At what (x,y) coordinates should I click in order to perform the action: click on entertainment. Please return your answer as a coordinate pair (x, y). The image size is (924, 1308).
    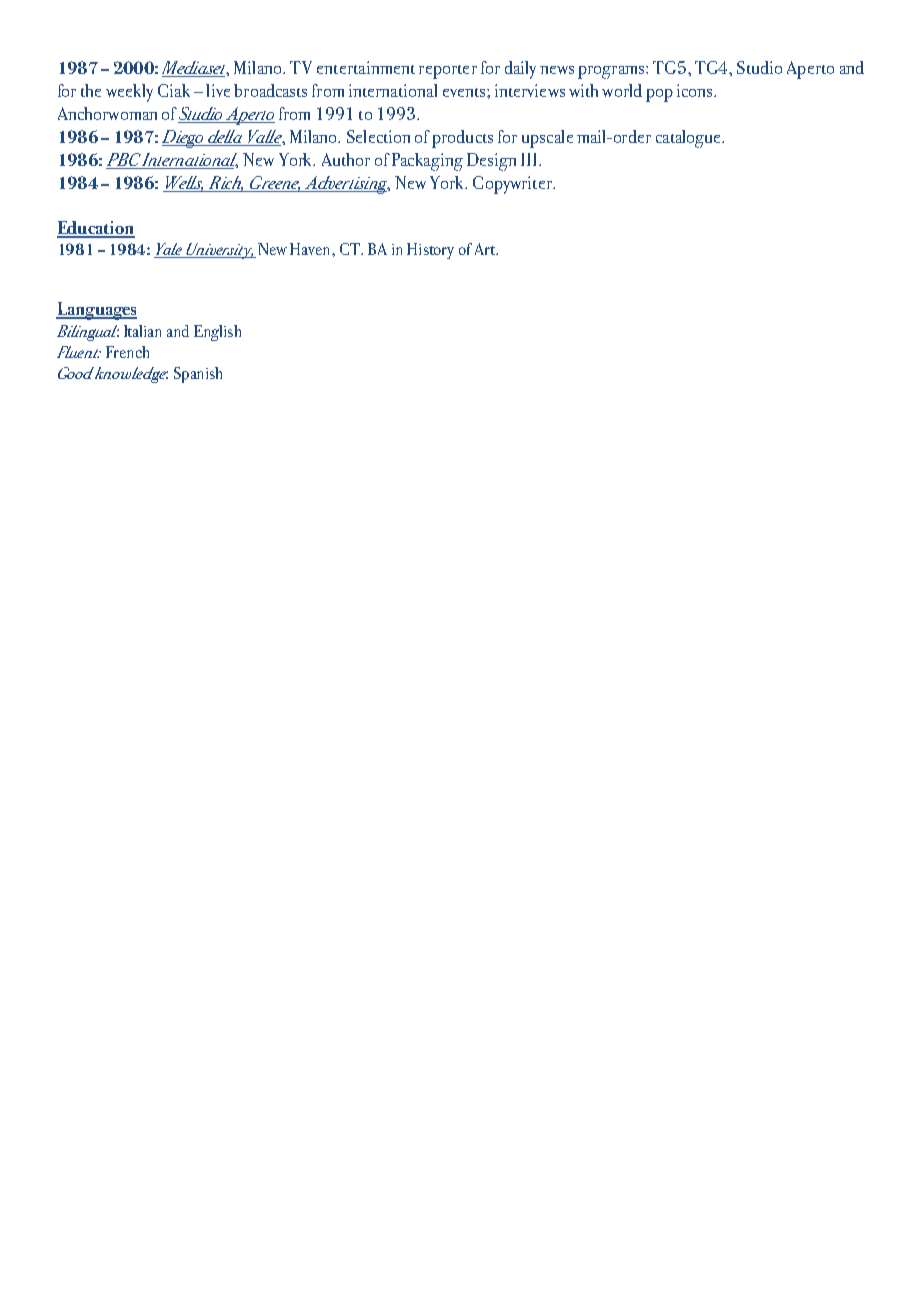
    Looking at the image, I should click on (366, 67).
